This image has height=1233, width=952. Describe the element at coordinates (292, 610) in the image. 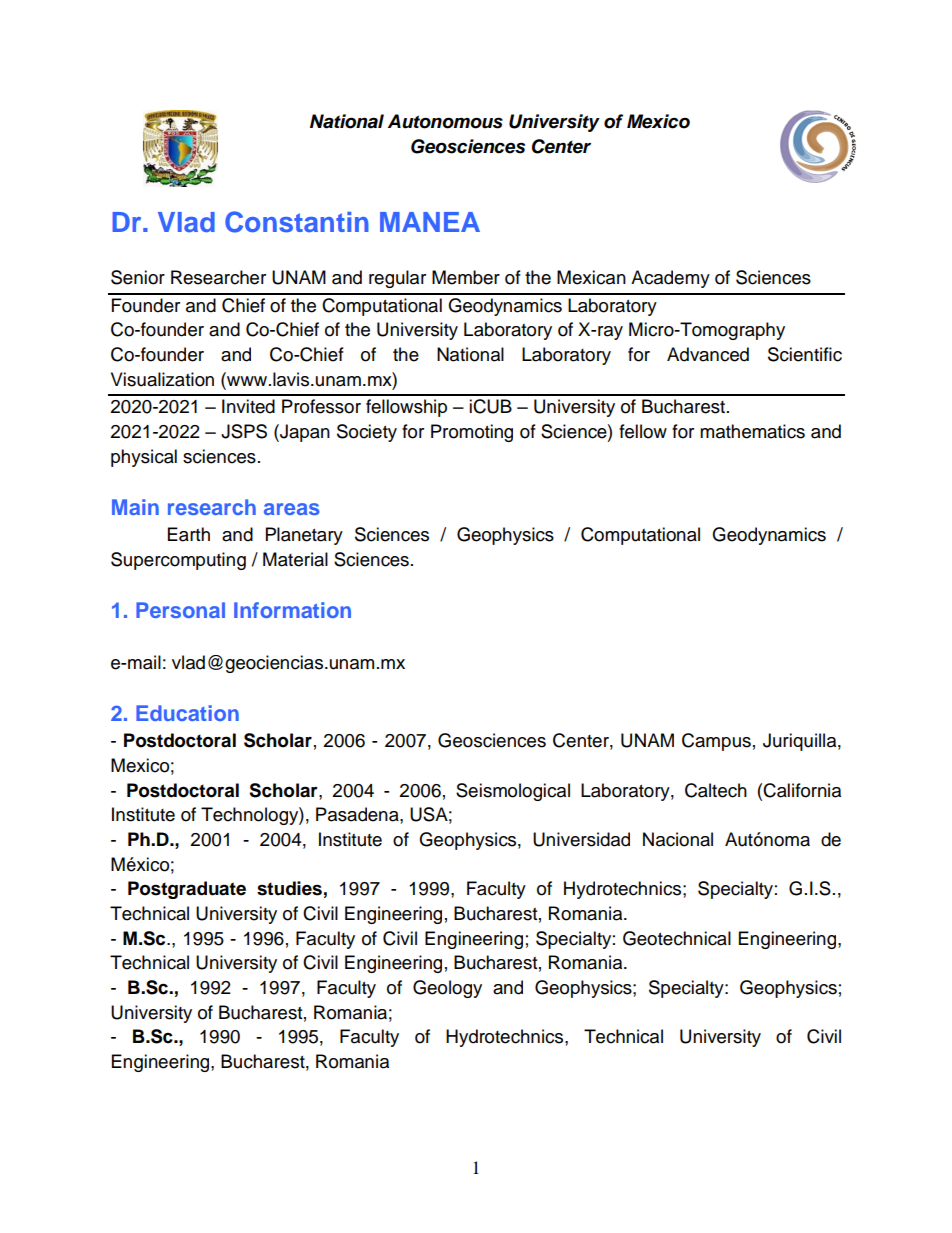

I see `Information` at that location.
